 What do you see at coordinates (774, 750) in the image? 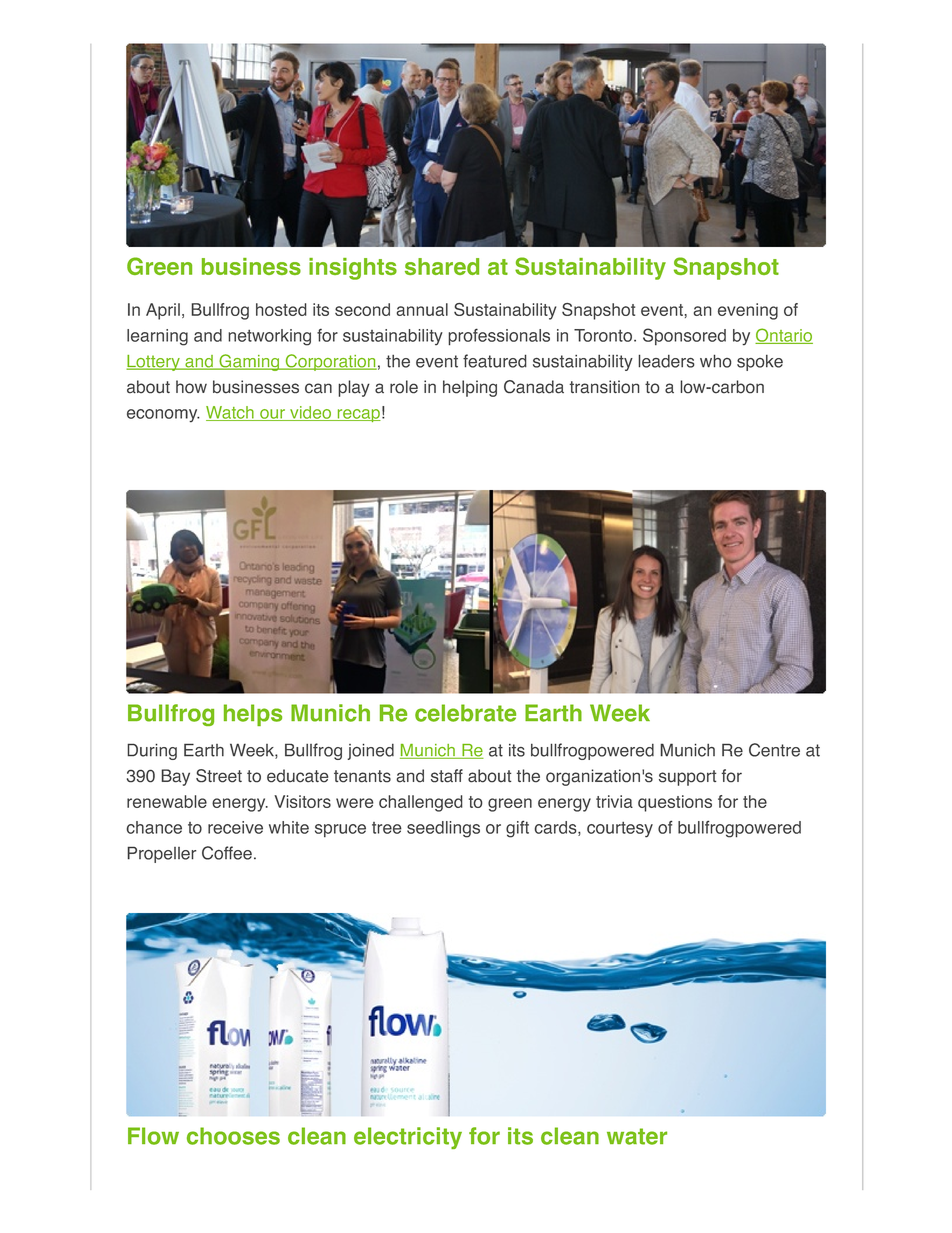
I see `Centre` at bounding box center [774, 750].
